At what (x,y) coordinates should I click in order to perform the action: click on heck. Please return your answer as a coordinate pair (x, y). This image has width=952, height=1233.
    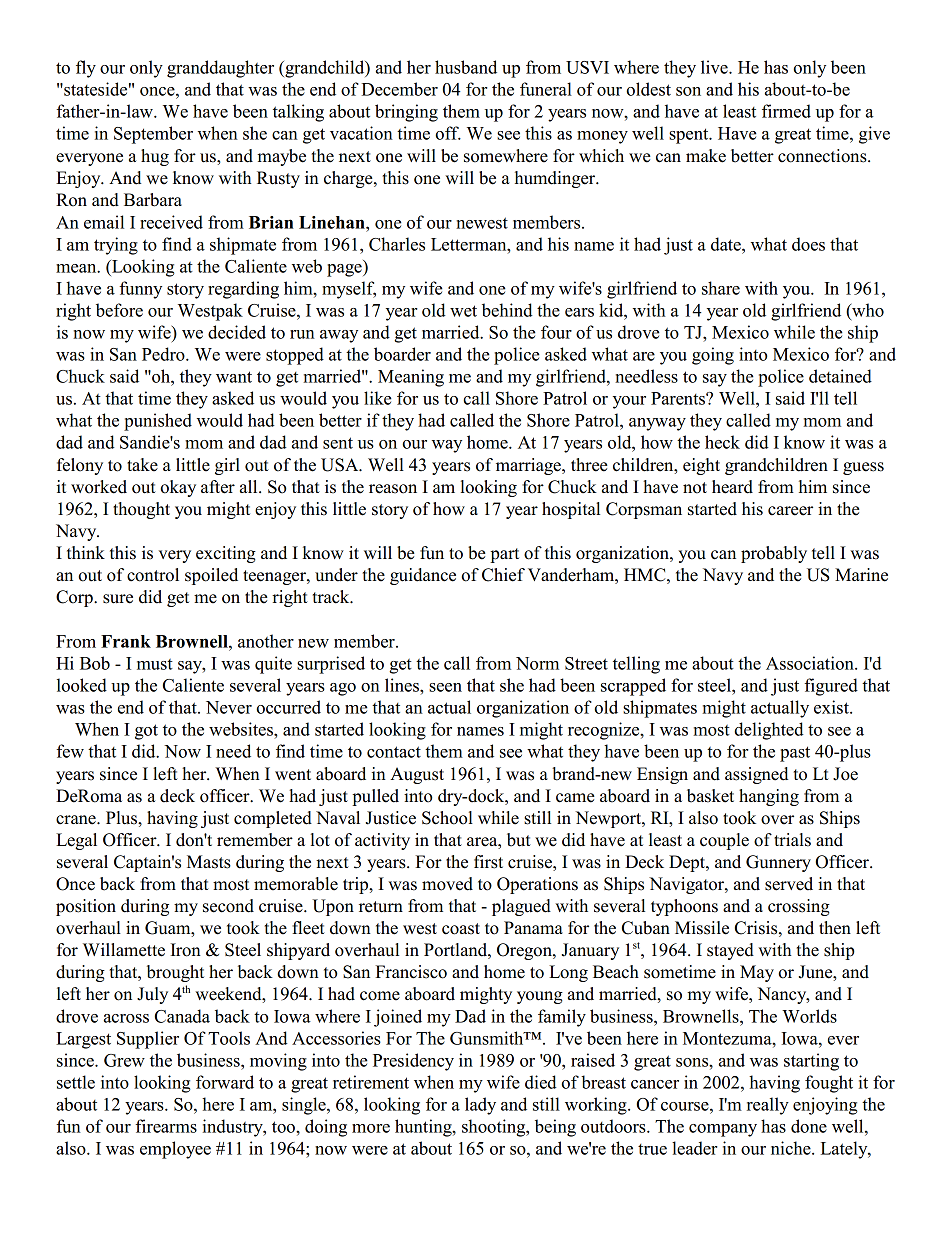
    Looking at the image, I should click on (722, 442).
